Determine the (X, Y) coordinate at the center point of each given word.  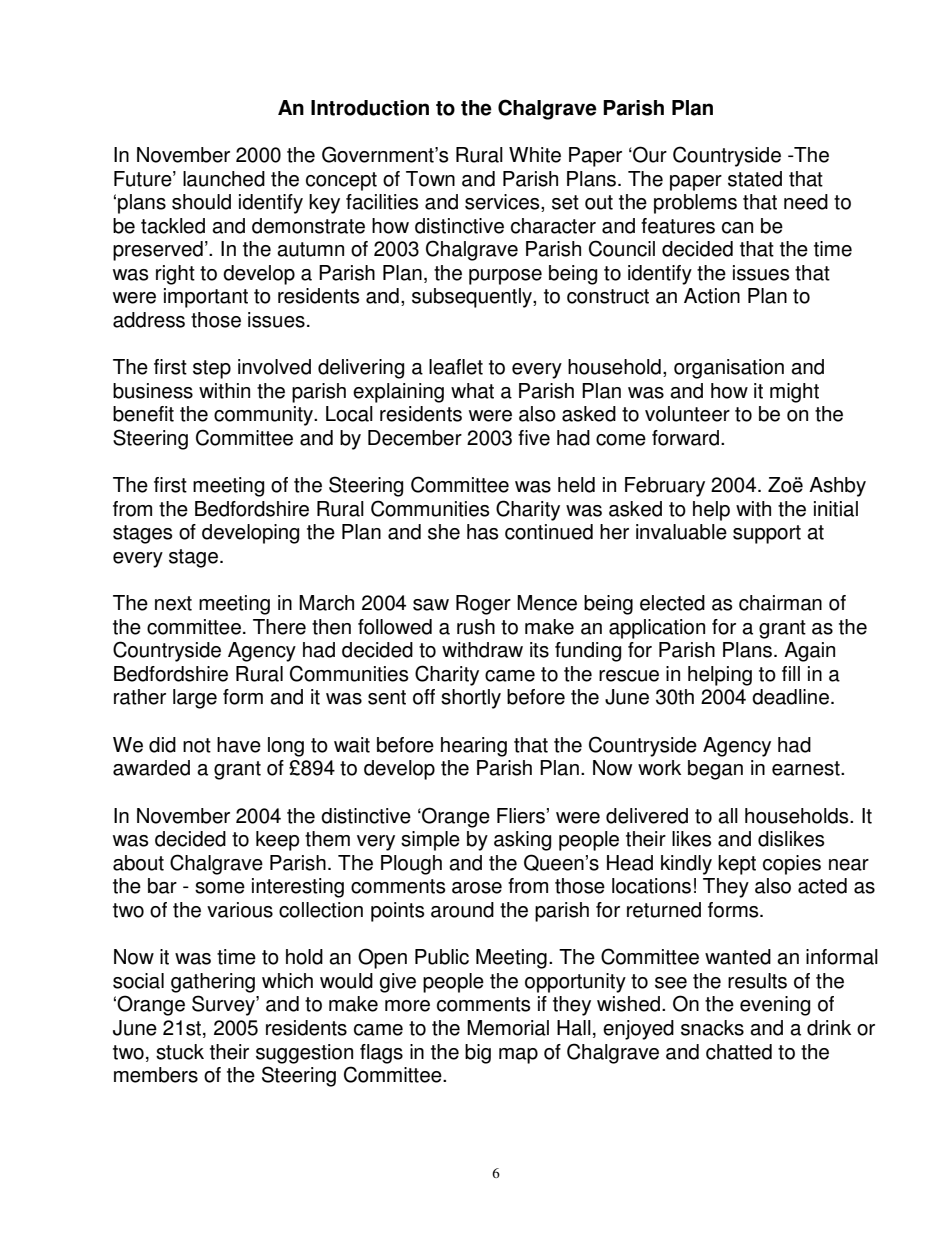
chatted (739, 1052)
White (535, 155)
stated (755, 179)
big (478, 1054)
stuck (180, 1052)
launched (224, 179)
